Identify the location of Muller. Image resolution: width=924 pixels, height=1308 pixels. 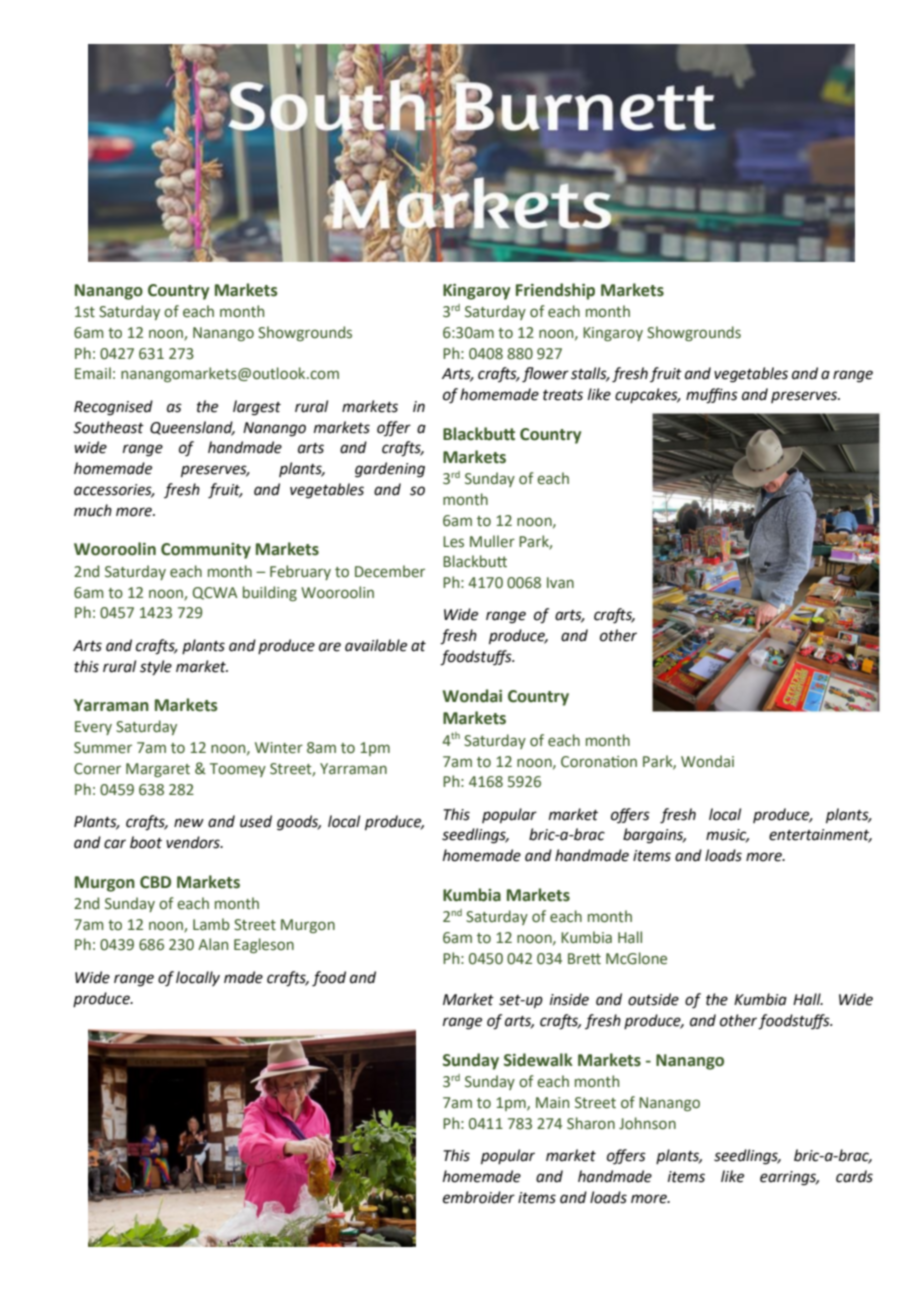
(492, 541).
